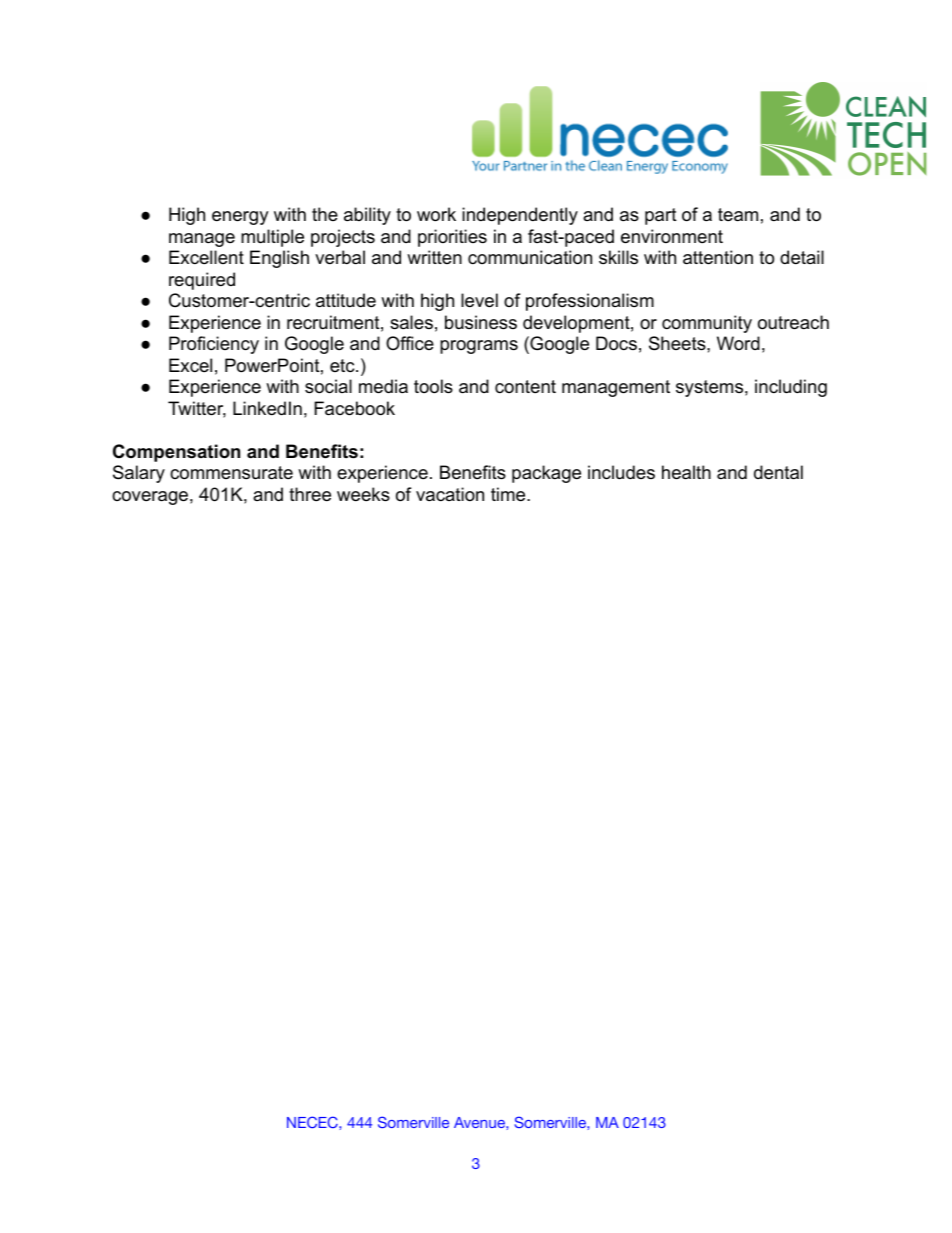 Image resolution: width=952 pixels, height=1233 pixels. I want to click on work, so click(436, 214).
